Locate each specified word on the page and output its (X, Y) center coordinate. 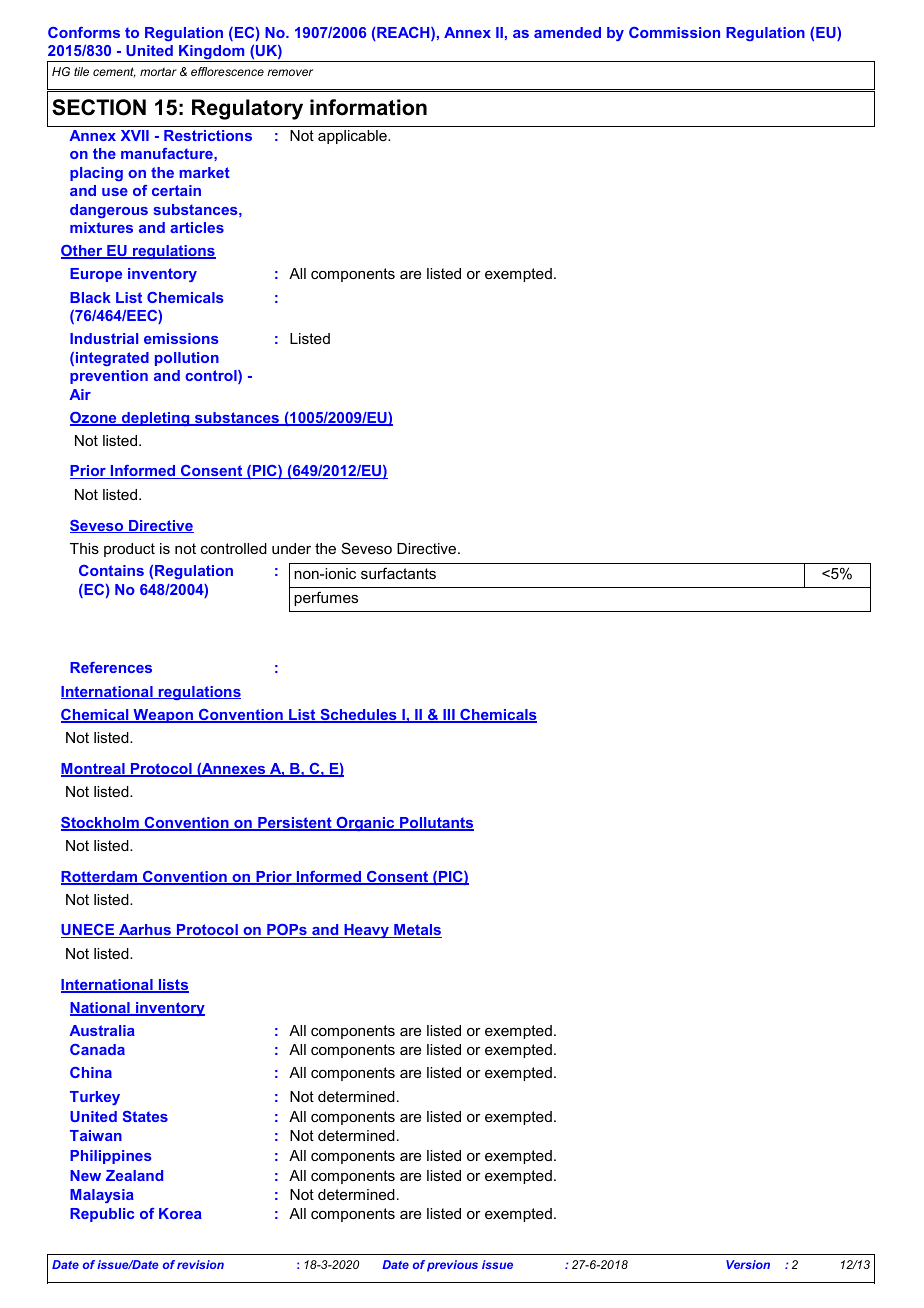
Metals (417, 931)
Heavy (367, 931)
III (449, 716)
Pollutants (436, 824)
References (111, 667)
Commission (674, 32)
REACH (403, 34)
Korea (180, 1213)
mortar (158, 71)
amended (567, 32)
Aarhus (145, 931)
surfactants (398, 573)
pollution (187, 359)
